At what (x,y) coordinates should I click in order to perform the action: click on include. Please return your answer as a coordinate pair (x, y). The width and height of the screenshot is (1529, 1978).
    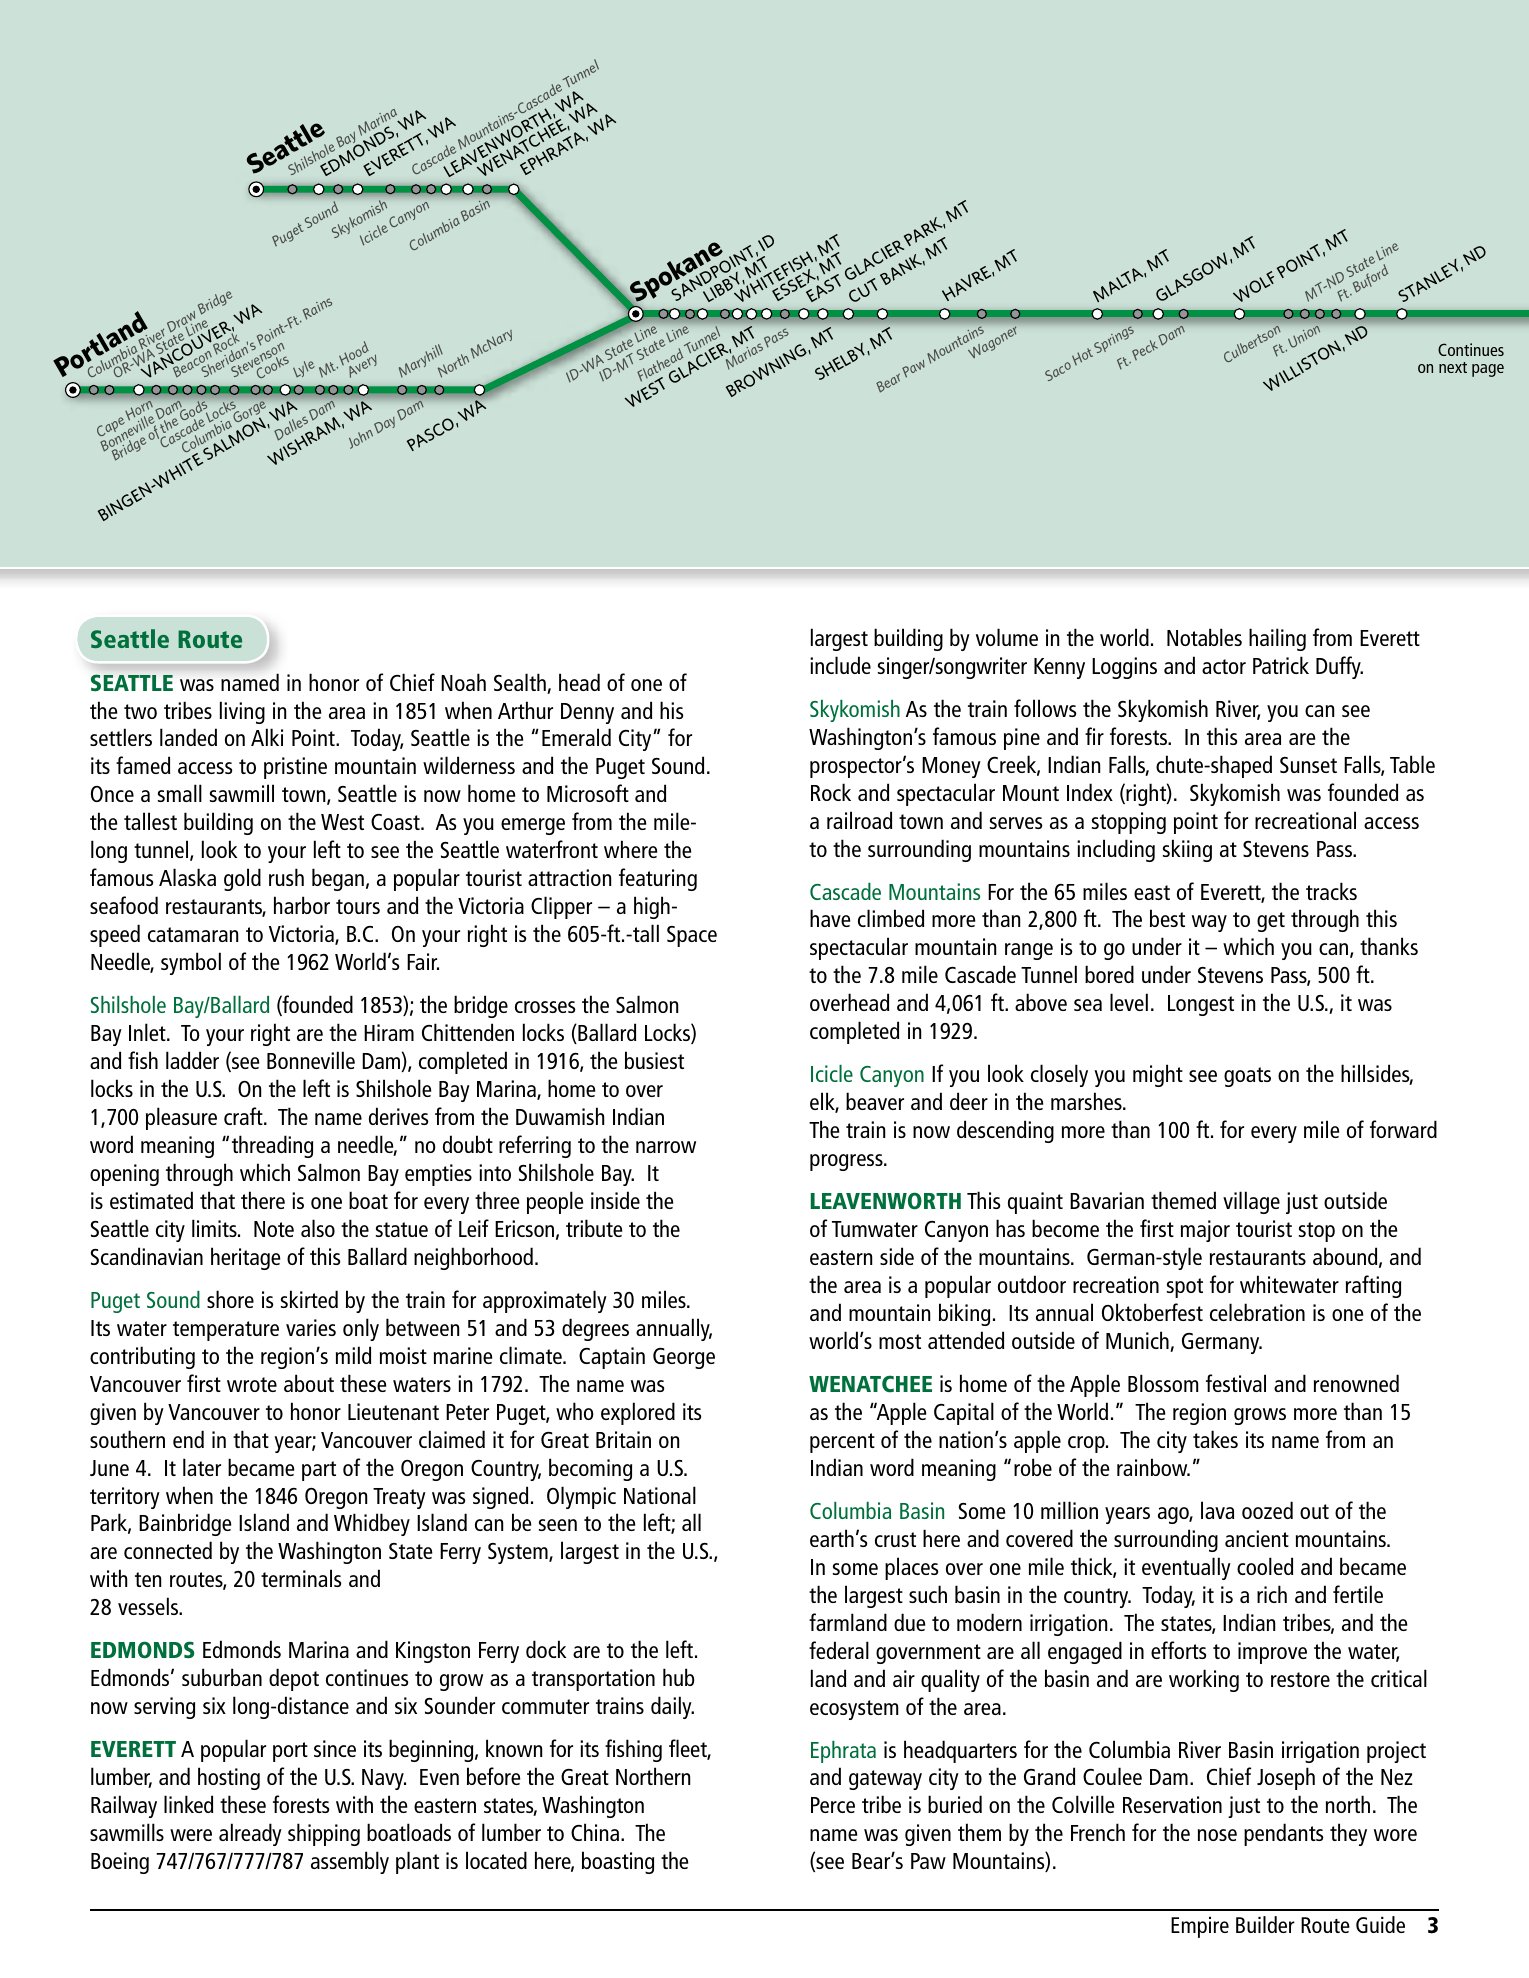
    Looking at the image, I should click on (840, 665).
